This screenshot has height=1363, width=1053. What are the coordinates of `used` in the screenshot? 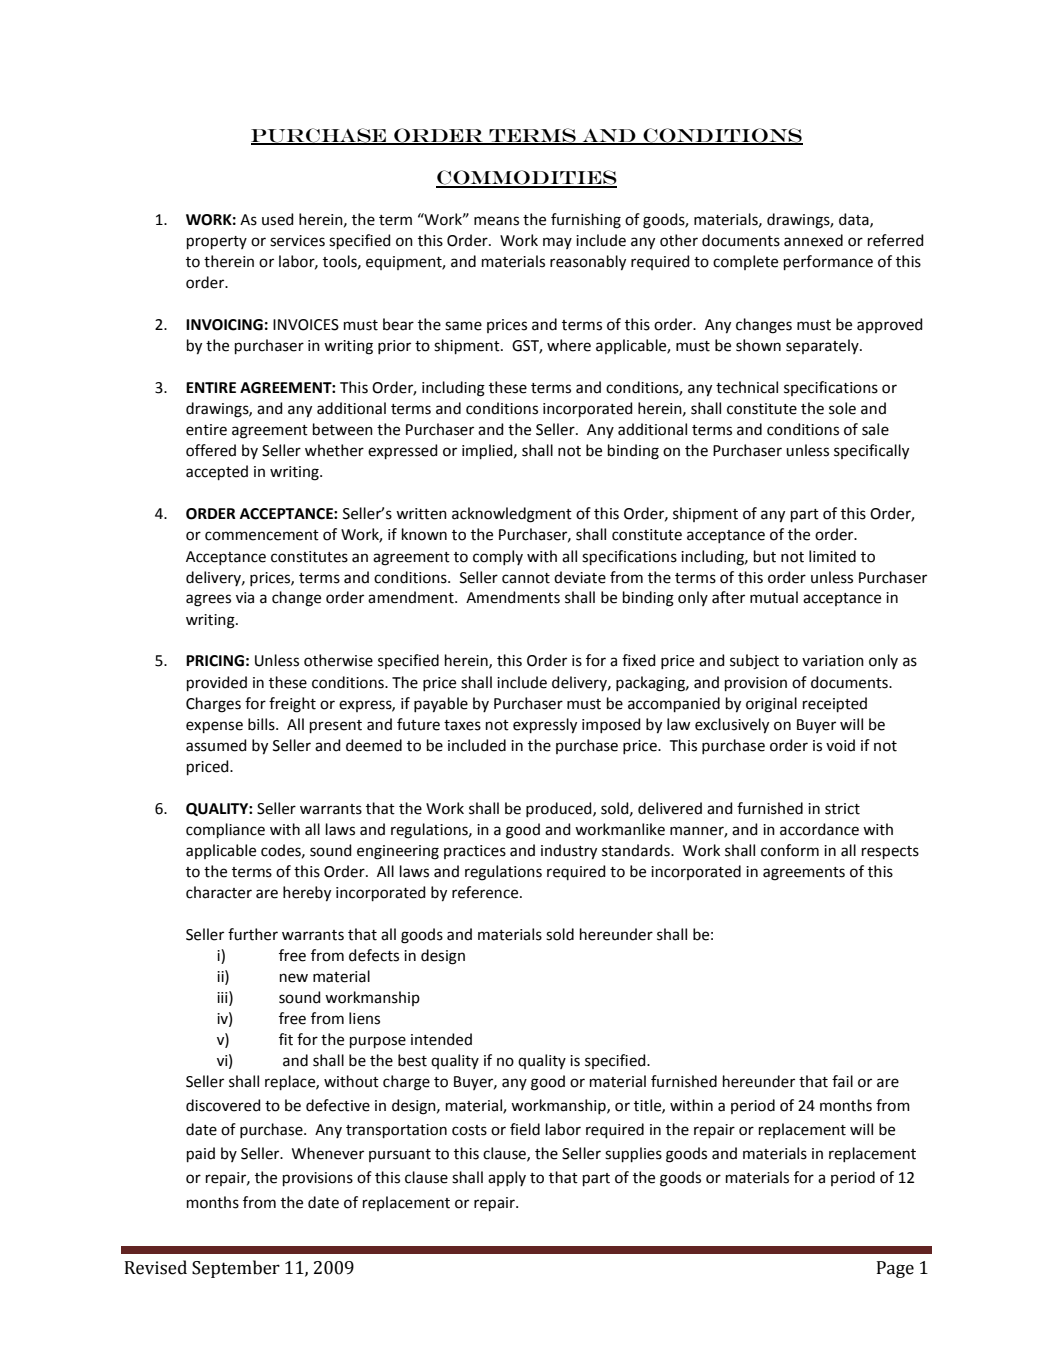 It's located at (278, 219).
